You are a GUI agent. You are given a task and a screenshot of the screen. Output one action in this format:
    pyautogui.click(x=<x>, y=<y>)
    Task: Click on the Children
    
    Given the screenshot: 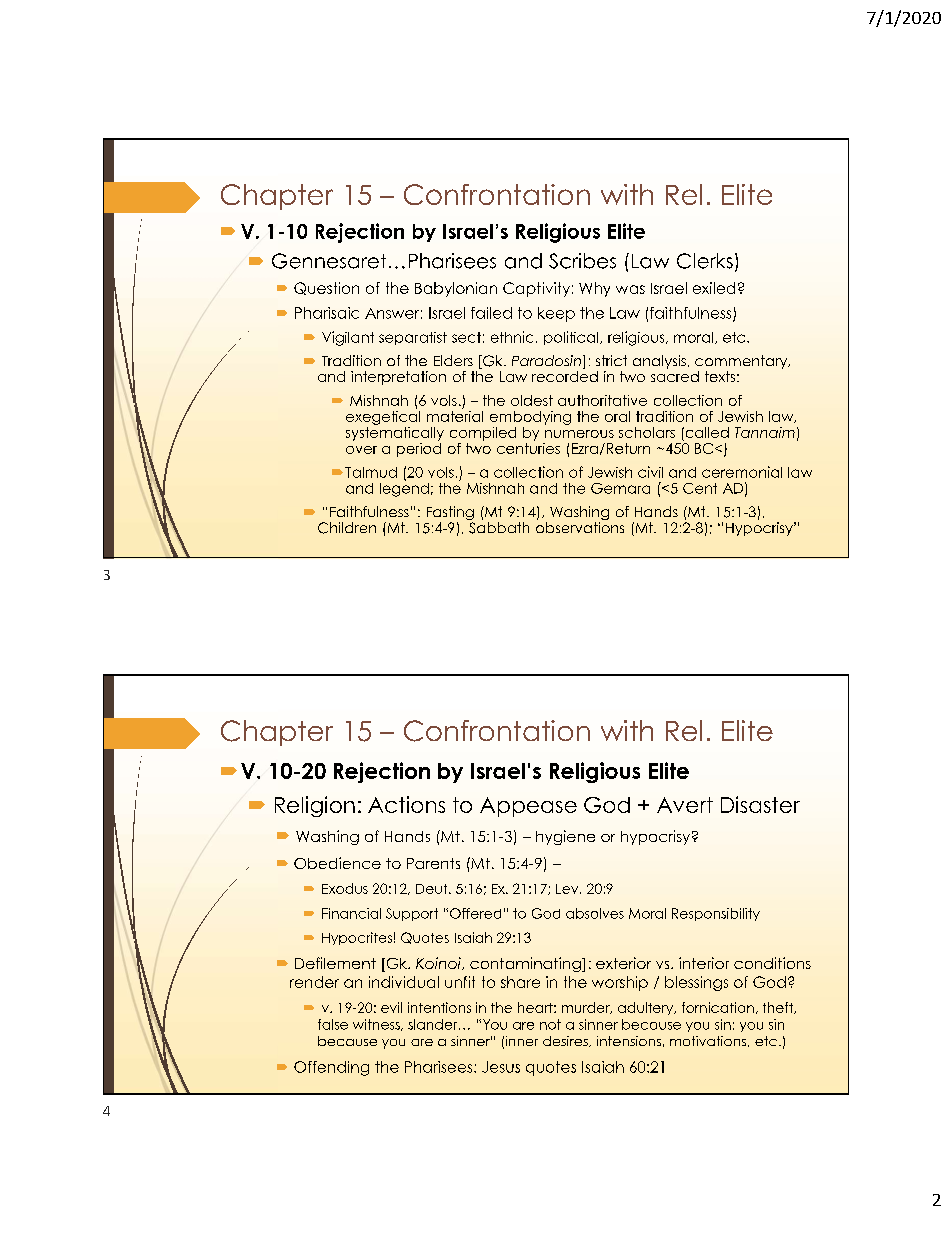 What is the action you would take?
    pyautogui.click(x=347, y=528)
